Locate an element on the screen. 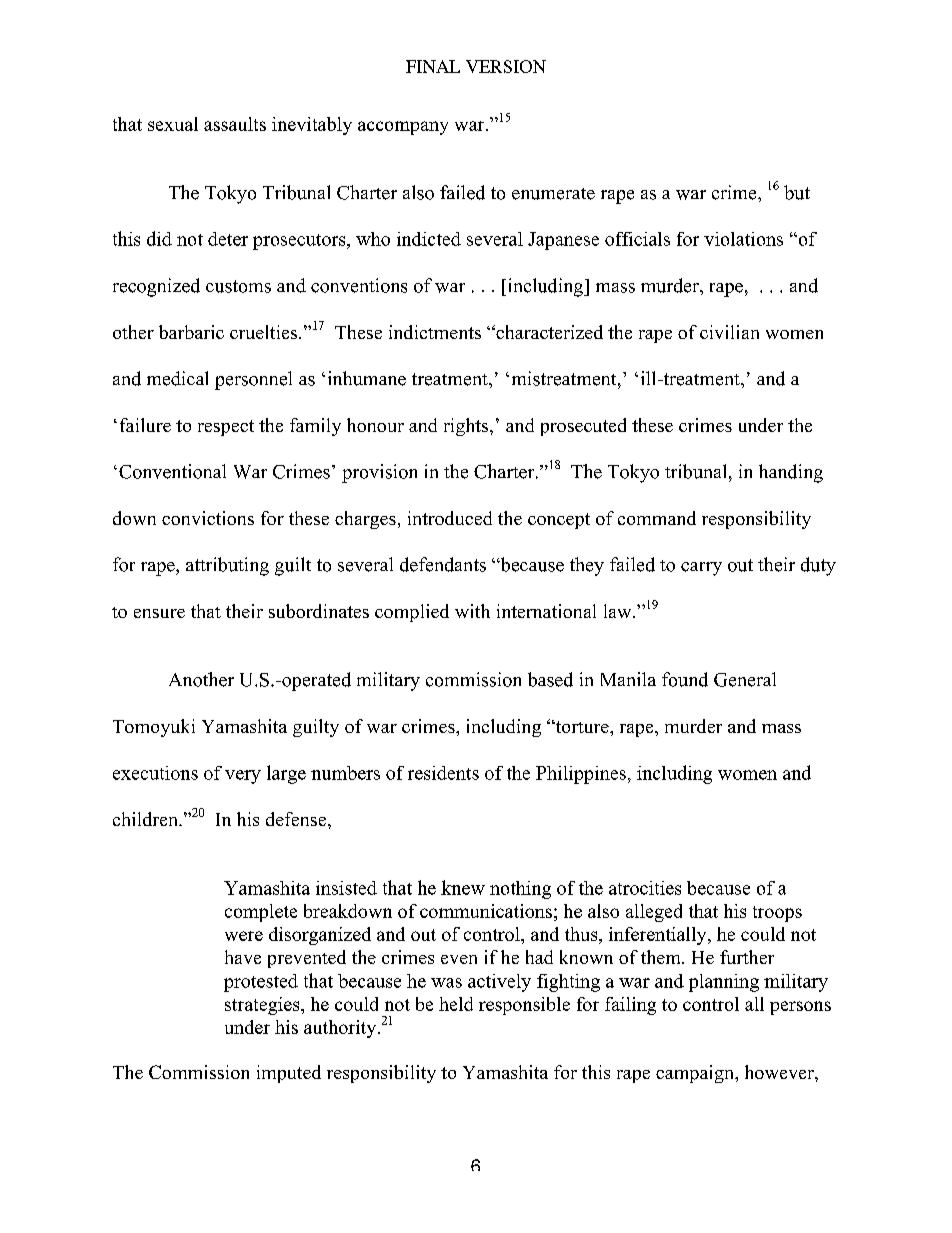 The width and height of the screenshot is (952, 1233). attributing is located at coordinates (227, 566).
